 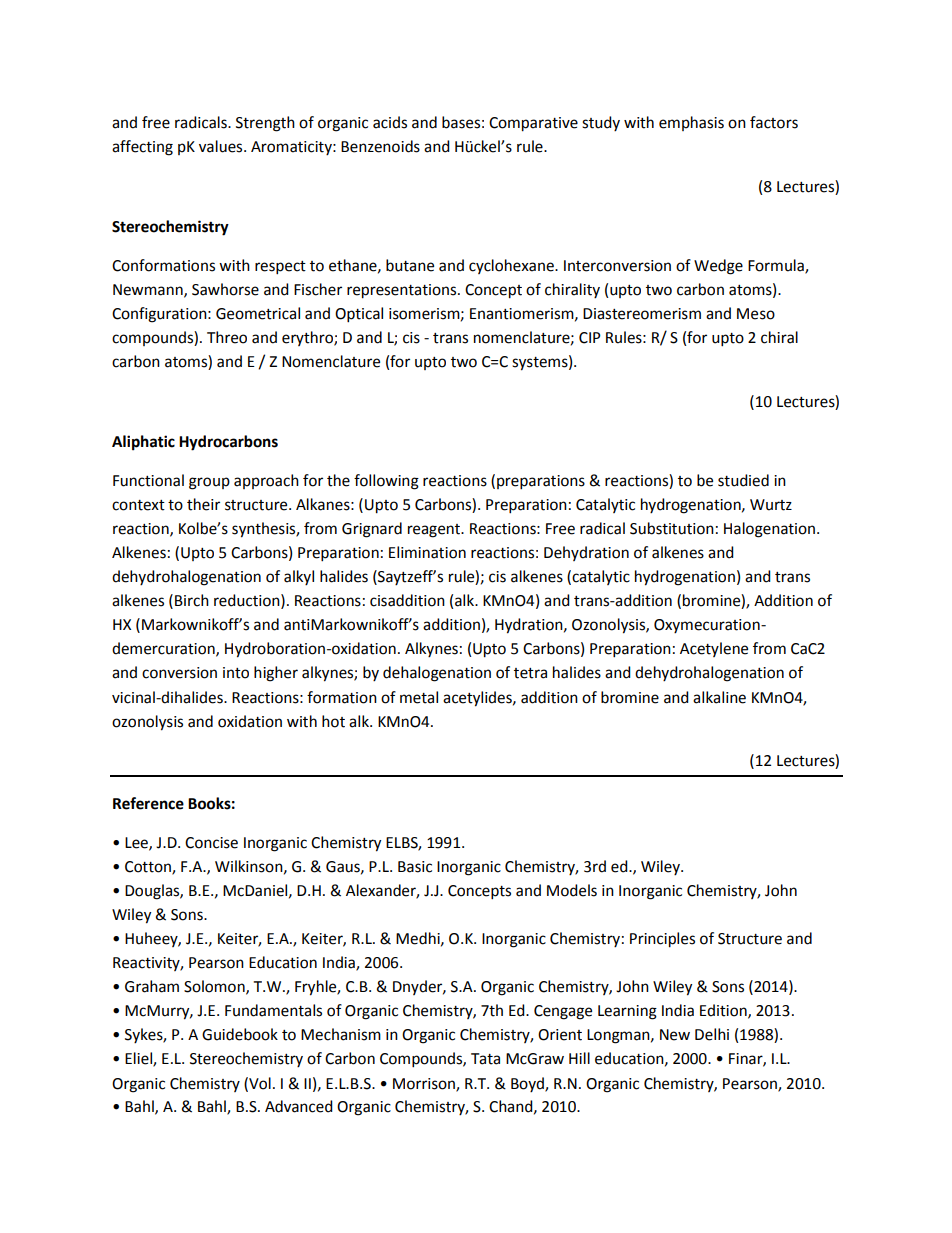 What do you see at coordinates (240, 1034) in the document?
I see `Guidebook` at bounding box center [240, 1034].
